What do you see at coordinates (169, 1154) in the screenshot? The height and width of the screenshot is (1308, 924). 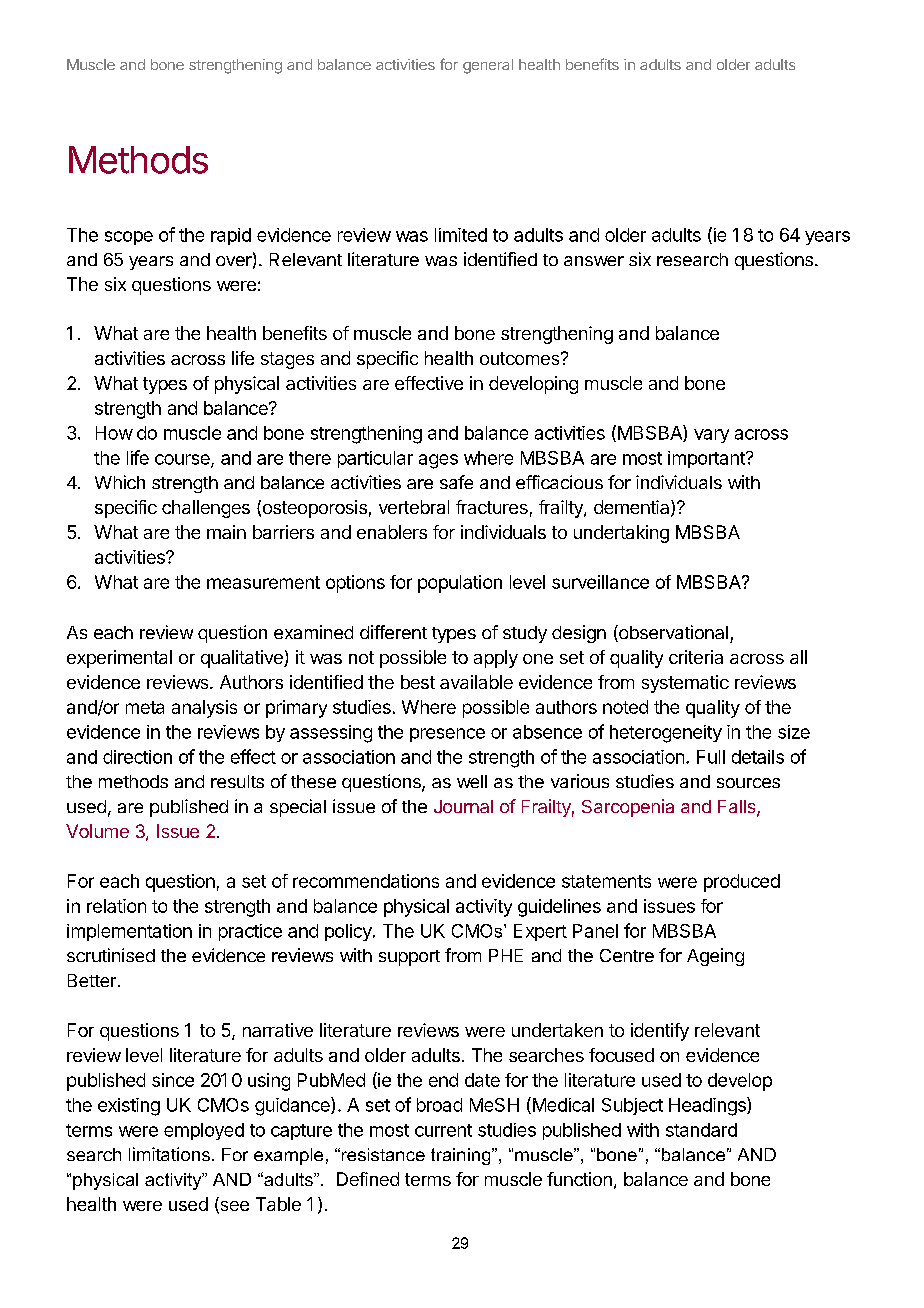 I see `limitations` at bounding box center [169, 1154].
